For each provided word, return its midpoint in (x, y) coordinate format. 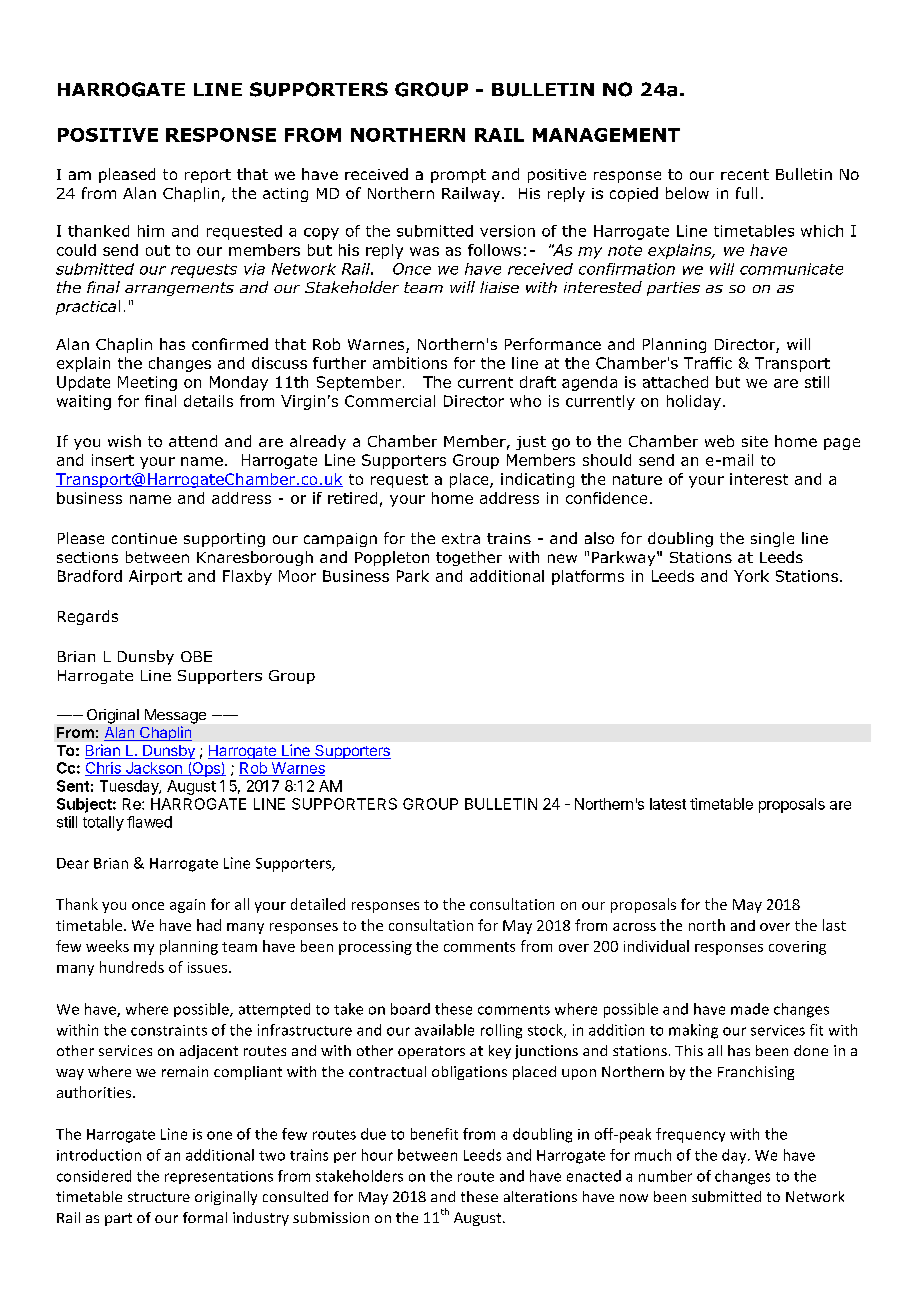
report (208, 176)
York (751, 576)
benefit (434, 1134)
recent (745, 174)
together (469, 558)
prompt (458, 176)
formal (205, 1217)
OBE (196, 656)
